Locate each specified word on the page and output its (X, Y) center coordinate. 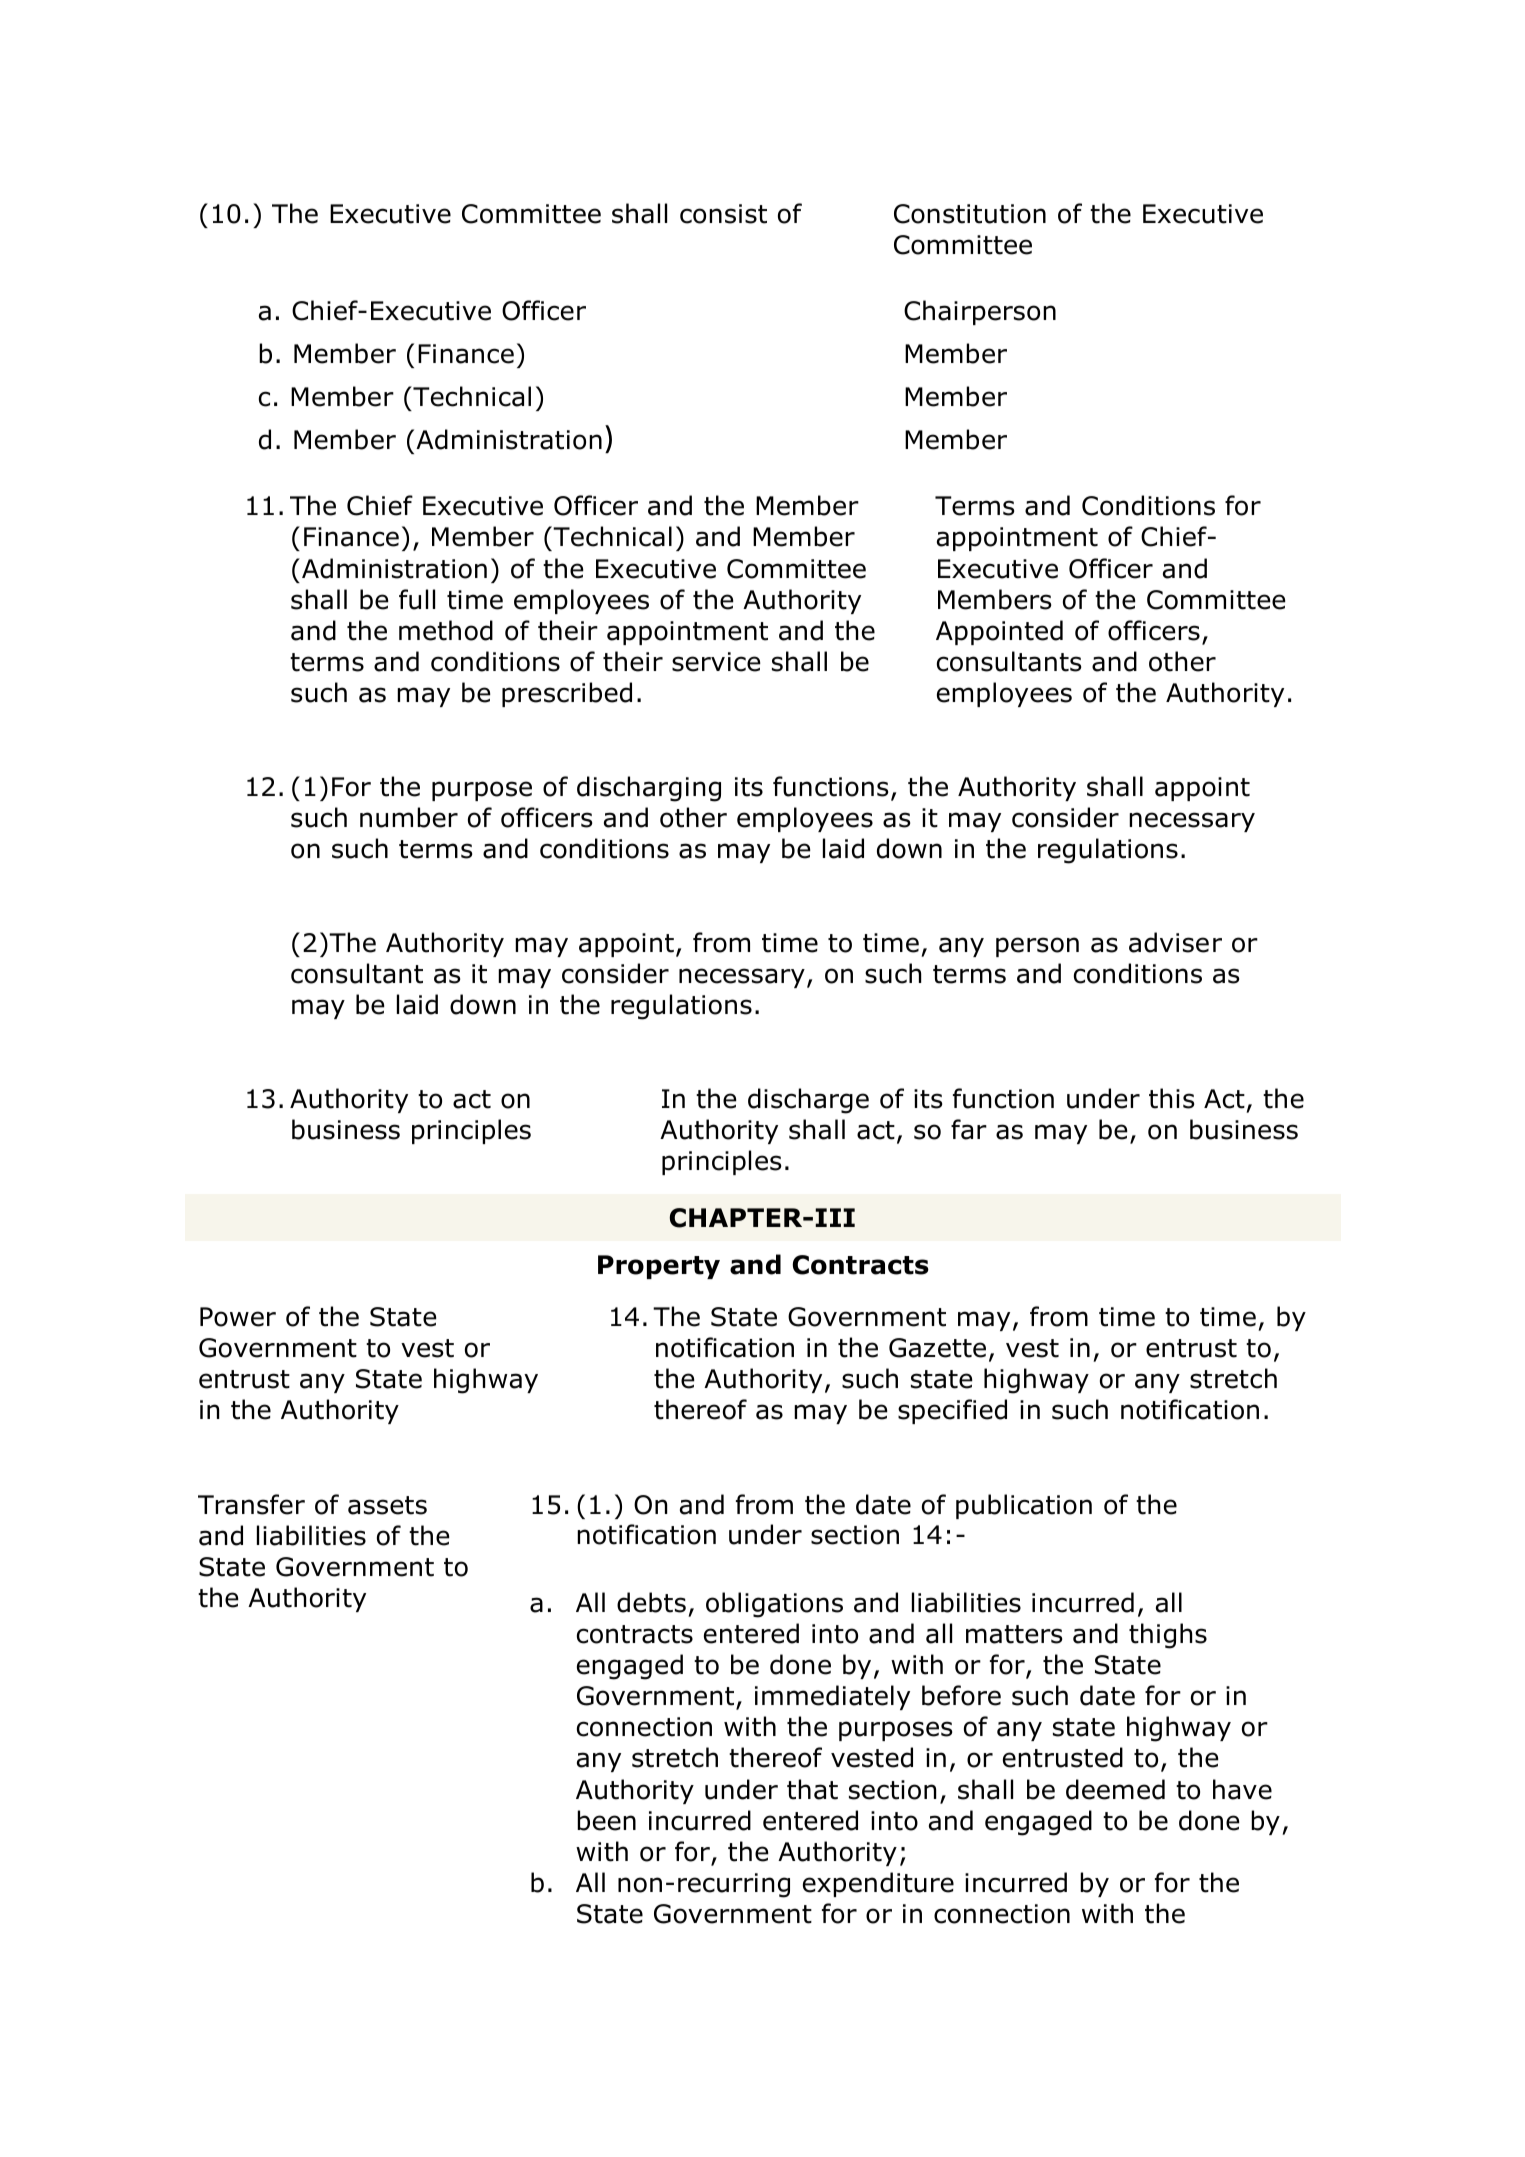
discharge (808, 1101)
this (1171, 1098)
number (409, 817)
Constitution (970, 214)
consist (723, 214)
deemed (1115, 1789)
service (716, 662)
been (606, 1820)
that (812, 1789)
